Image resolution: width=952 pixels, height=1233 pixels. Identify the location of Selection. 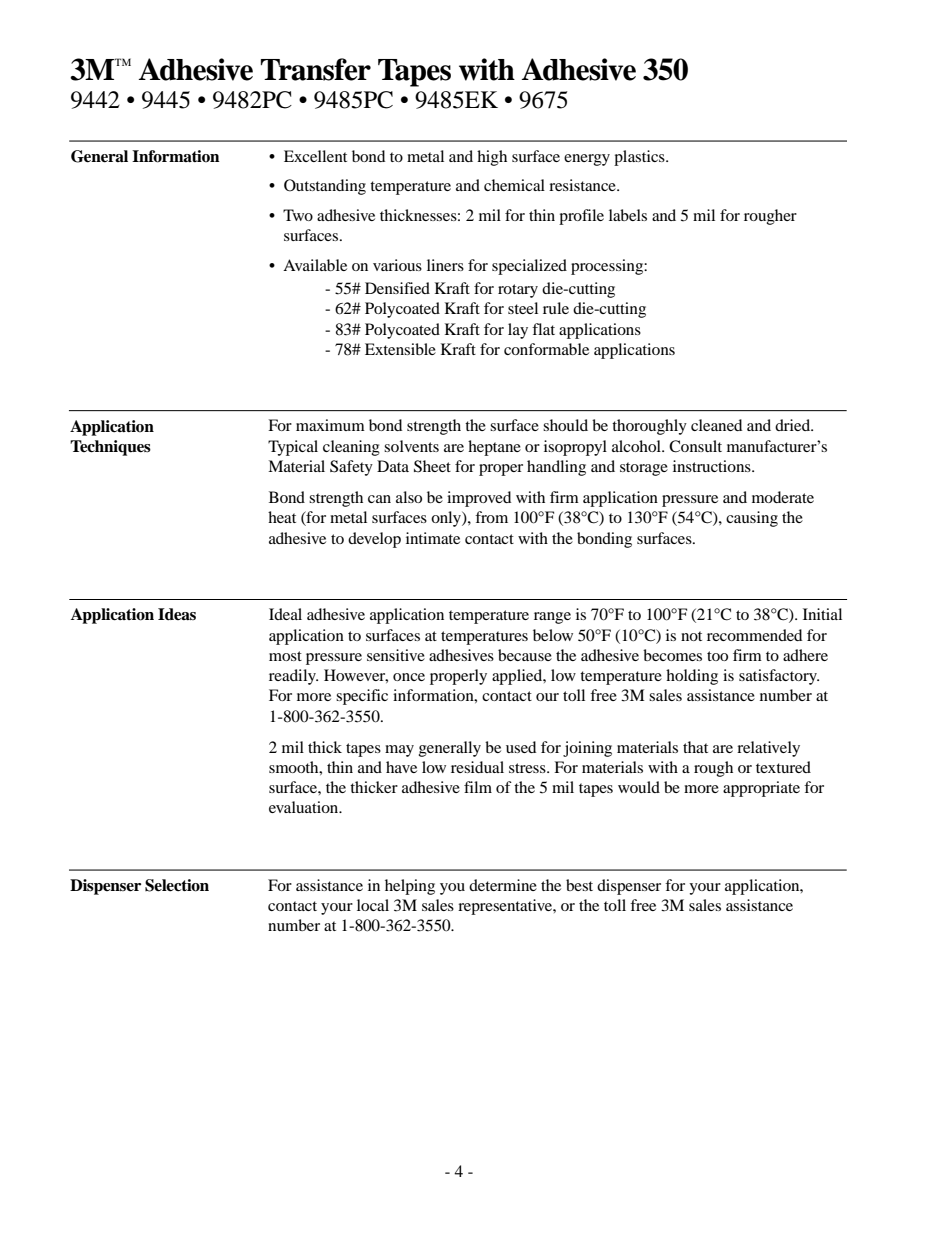
(177, 885).
